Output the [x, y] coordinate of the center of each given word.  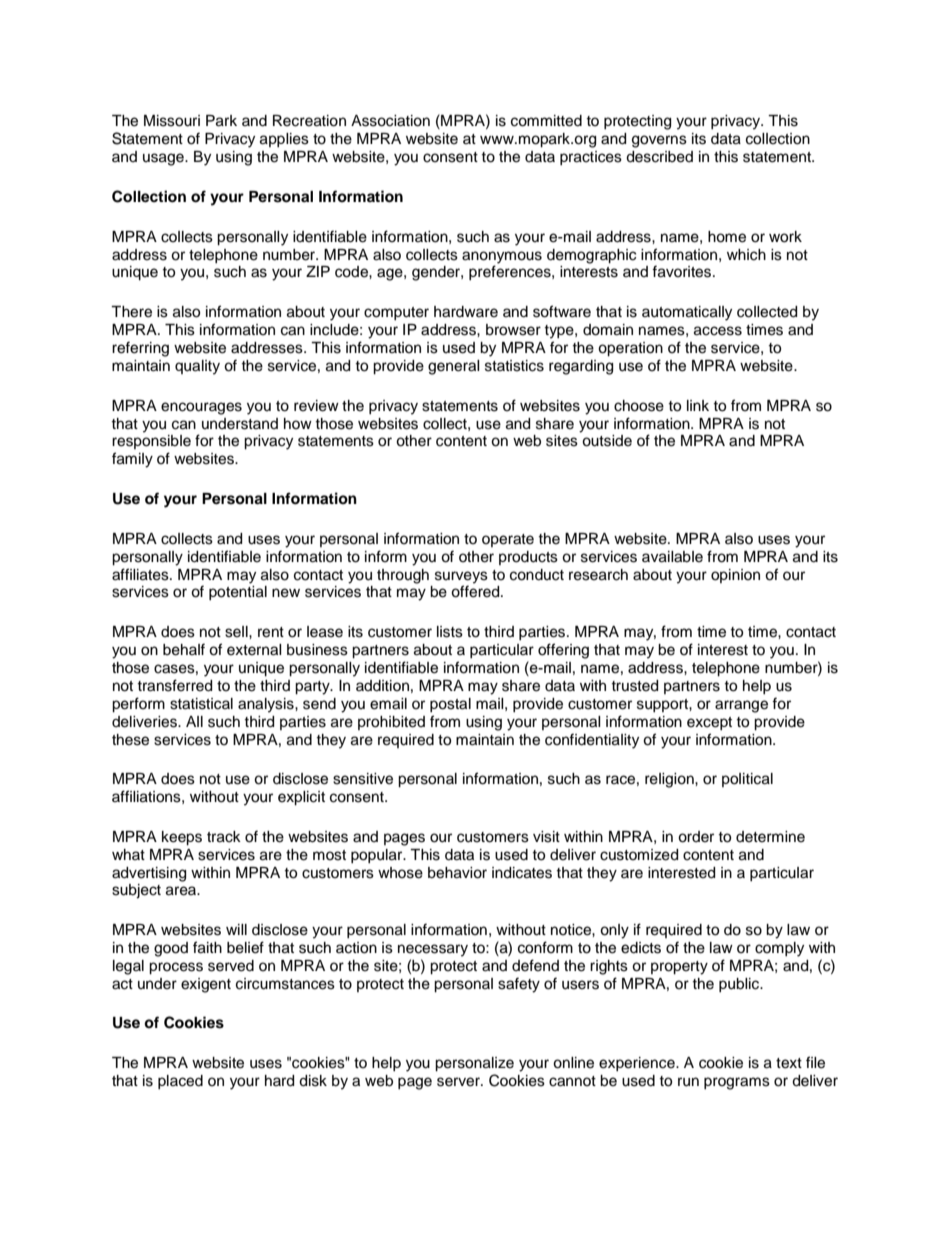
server [459, 1082]
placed [180, 1082]
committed [546, 121]
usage [164, 159]
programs [737, 1083]
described [659, 157]
